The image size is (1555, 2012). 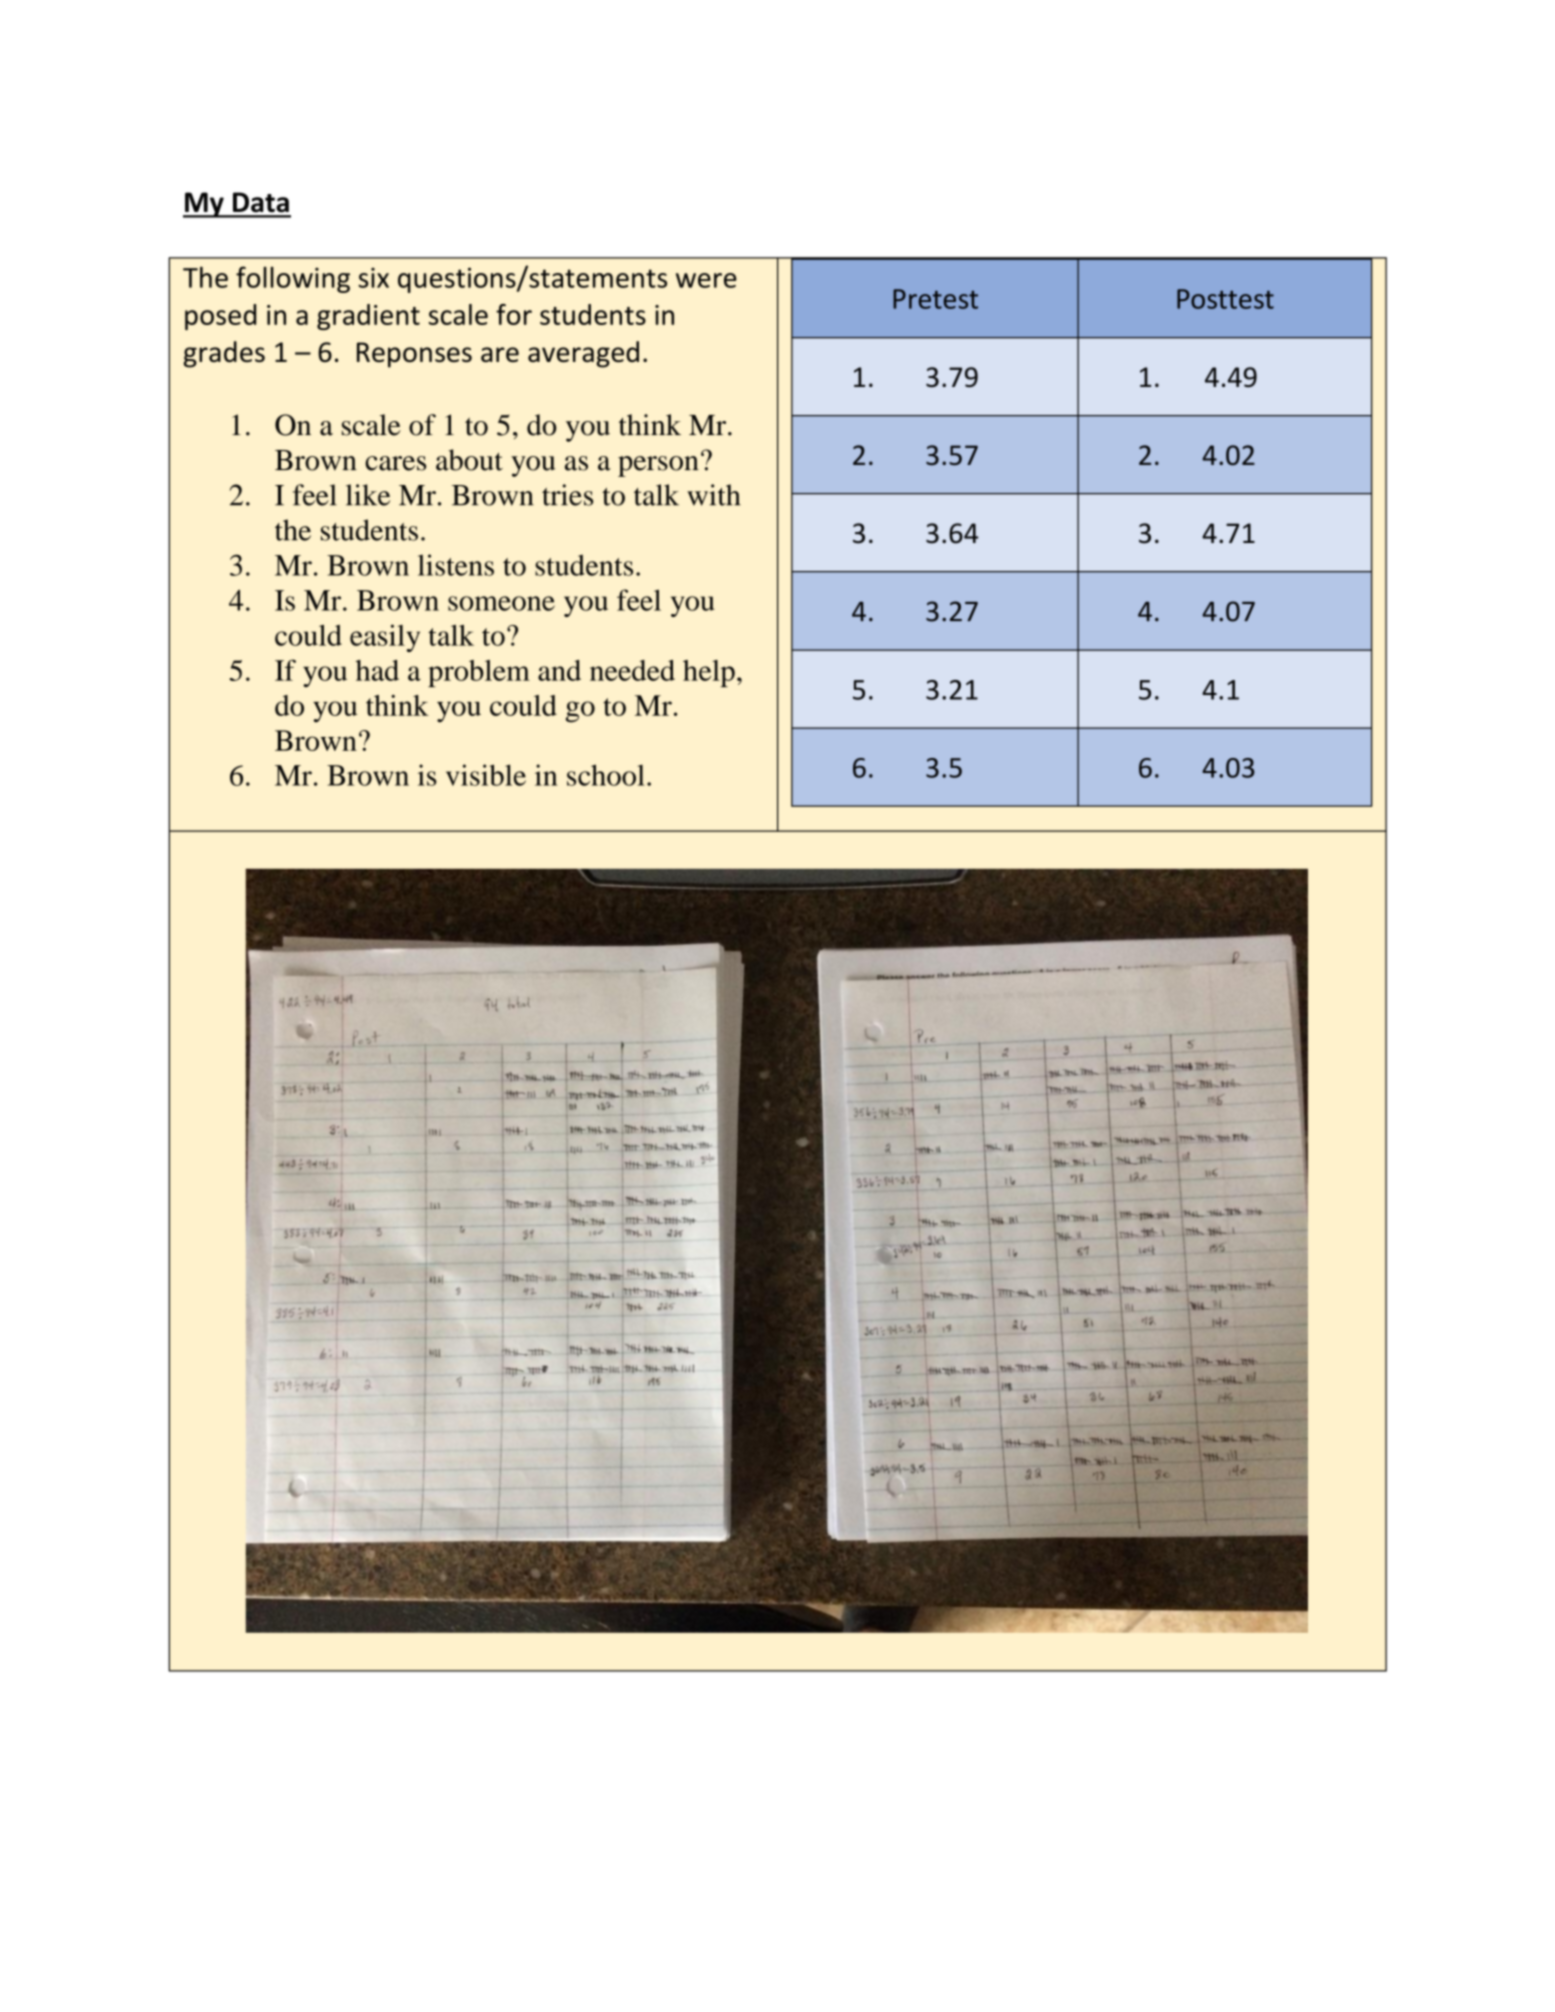 I want to click on had, so click(x=377, y=670).
